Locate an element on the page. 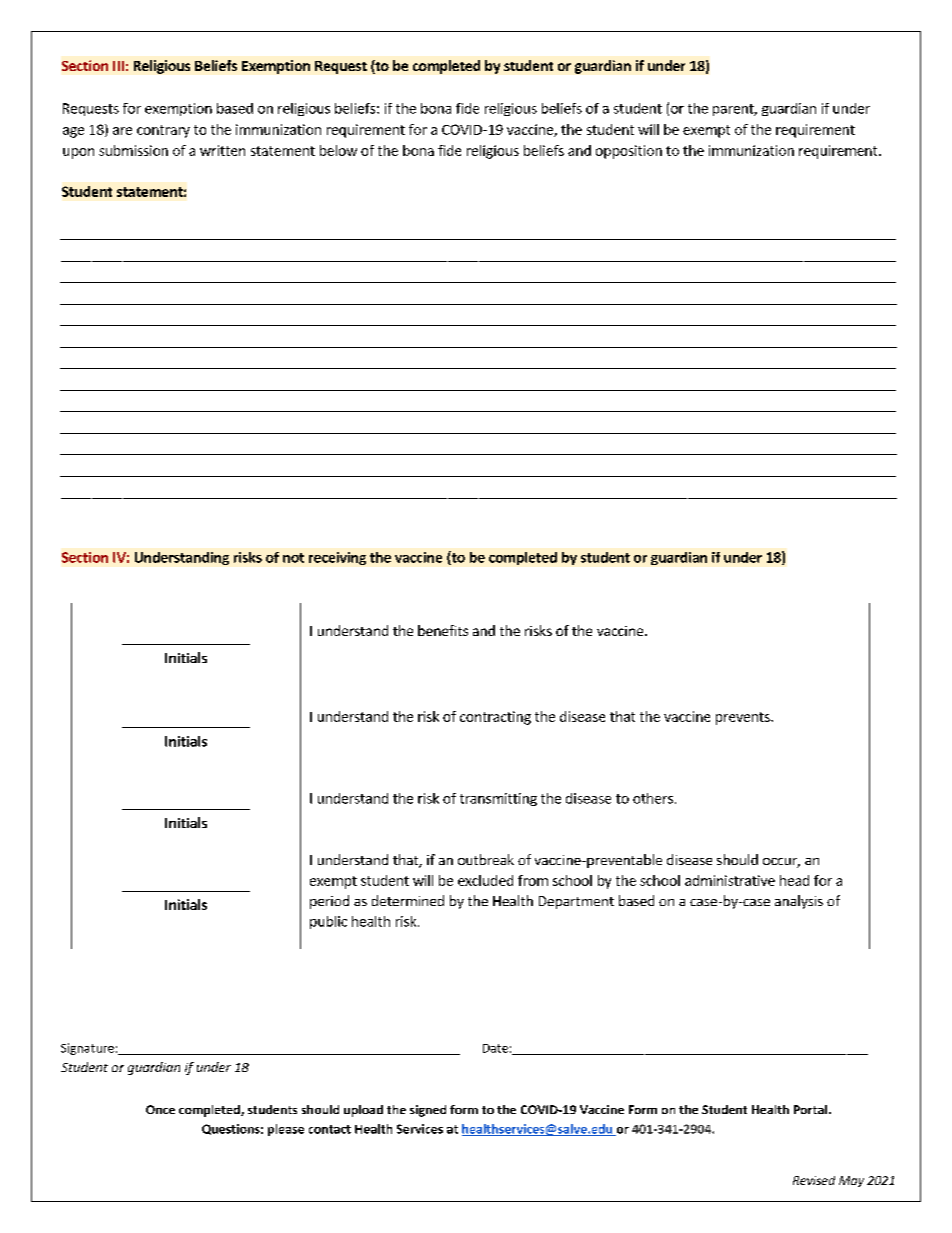 This document has width=952, height=1233. benefits is located at coordinates (443, 630).
